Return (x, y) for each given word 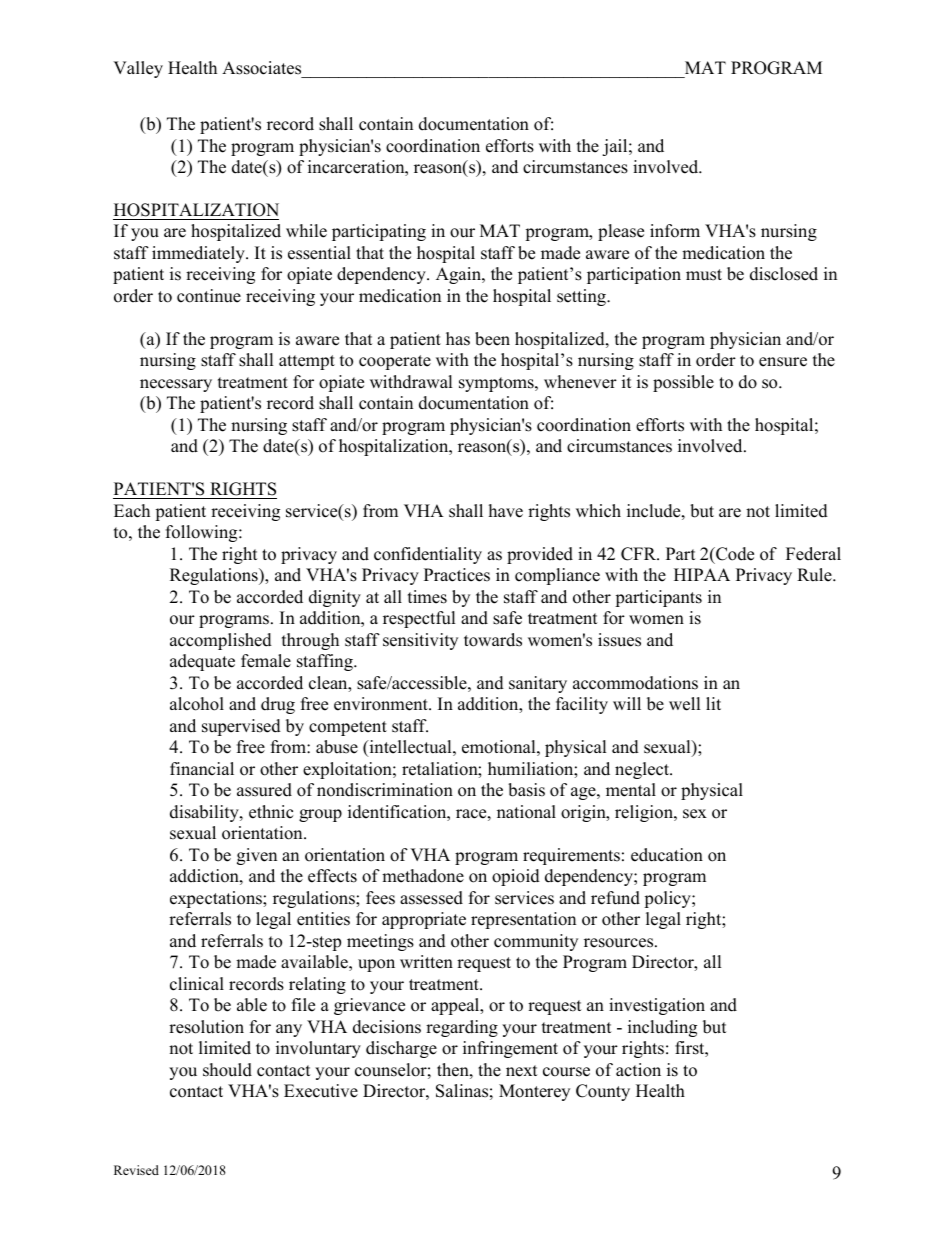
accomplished (221, 641)
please (621, 232)
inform (675, 231)
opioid (516, 877)
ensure (783, 362)
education (667, 855)
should (227, 1070)
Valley (138, 69)
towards (493, 640)
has (458, 339)
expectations (217, 899)
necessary (176, 385)
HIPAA (702, 574)
